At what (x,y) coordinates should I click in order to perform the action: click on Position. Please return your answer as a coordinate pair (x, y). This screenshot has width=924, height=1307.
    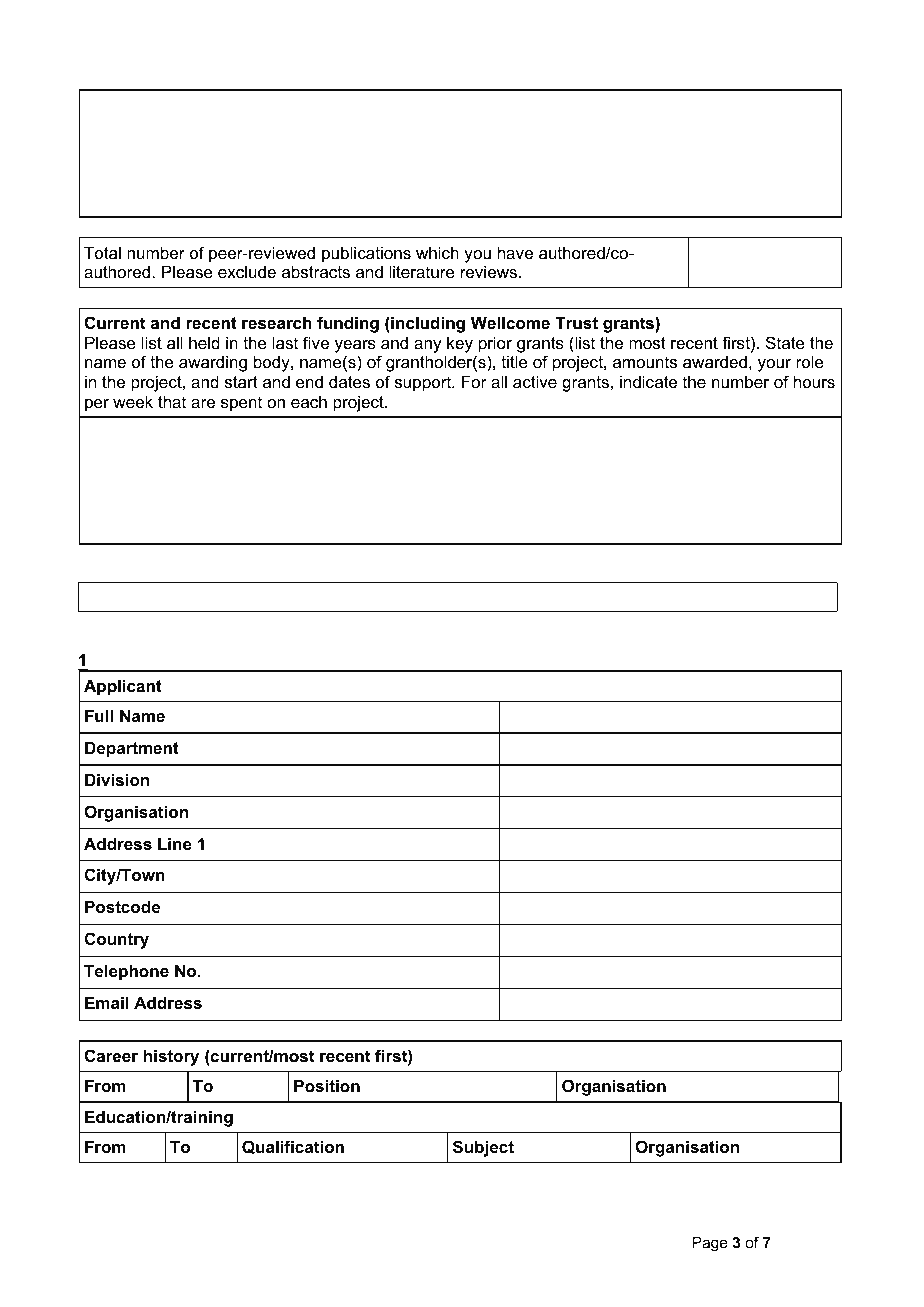
    Looking at the image, I should click on (327, 1085).
